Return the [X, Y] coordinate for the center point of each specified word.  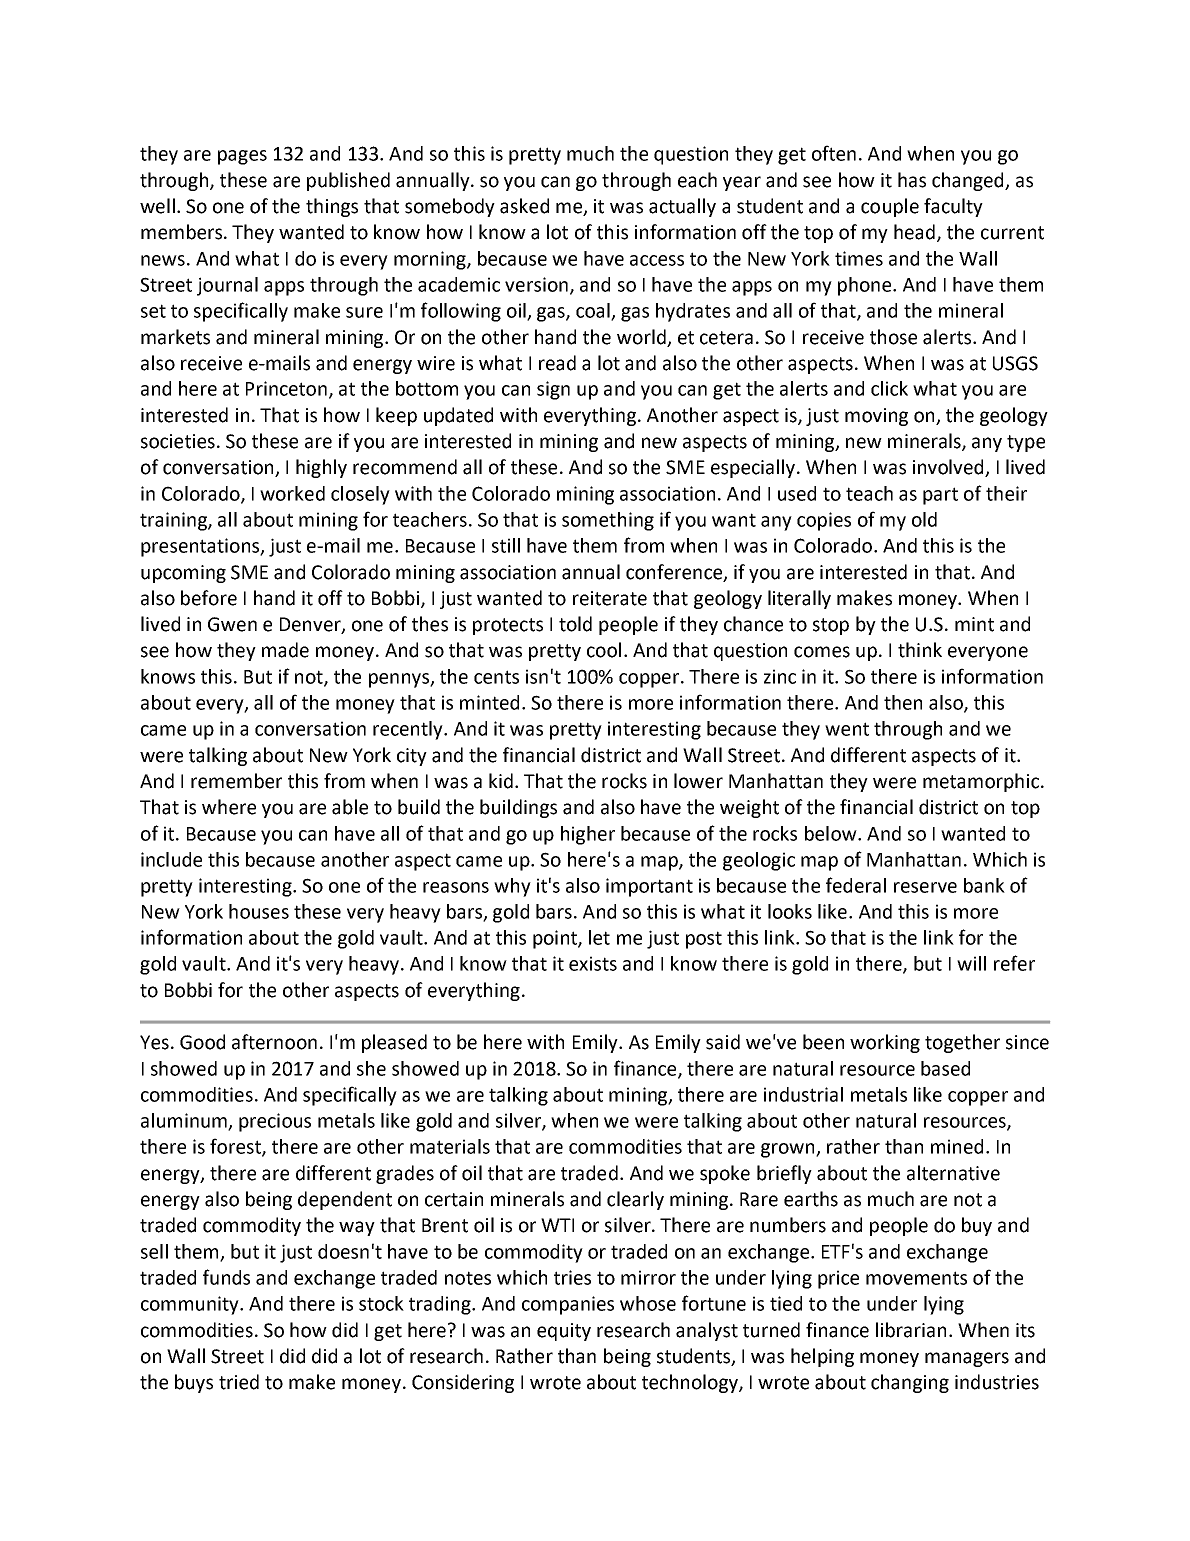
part [940, 496]
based [945, 1068]
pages [242, 157]
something [608, 521]
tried [239, 1382]
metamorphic [981, 782]
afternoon [274, 1042]
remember [236, 781]
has [912, 180]
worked [292, 493]
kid [501, 781]
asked [524, 206]
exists [593, 963]
